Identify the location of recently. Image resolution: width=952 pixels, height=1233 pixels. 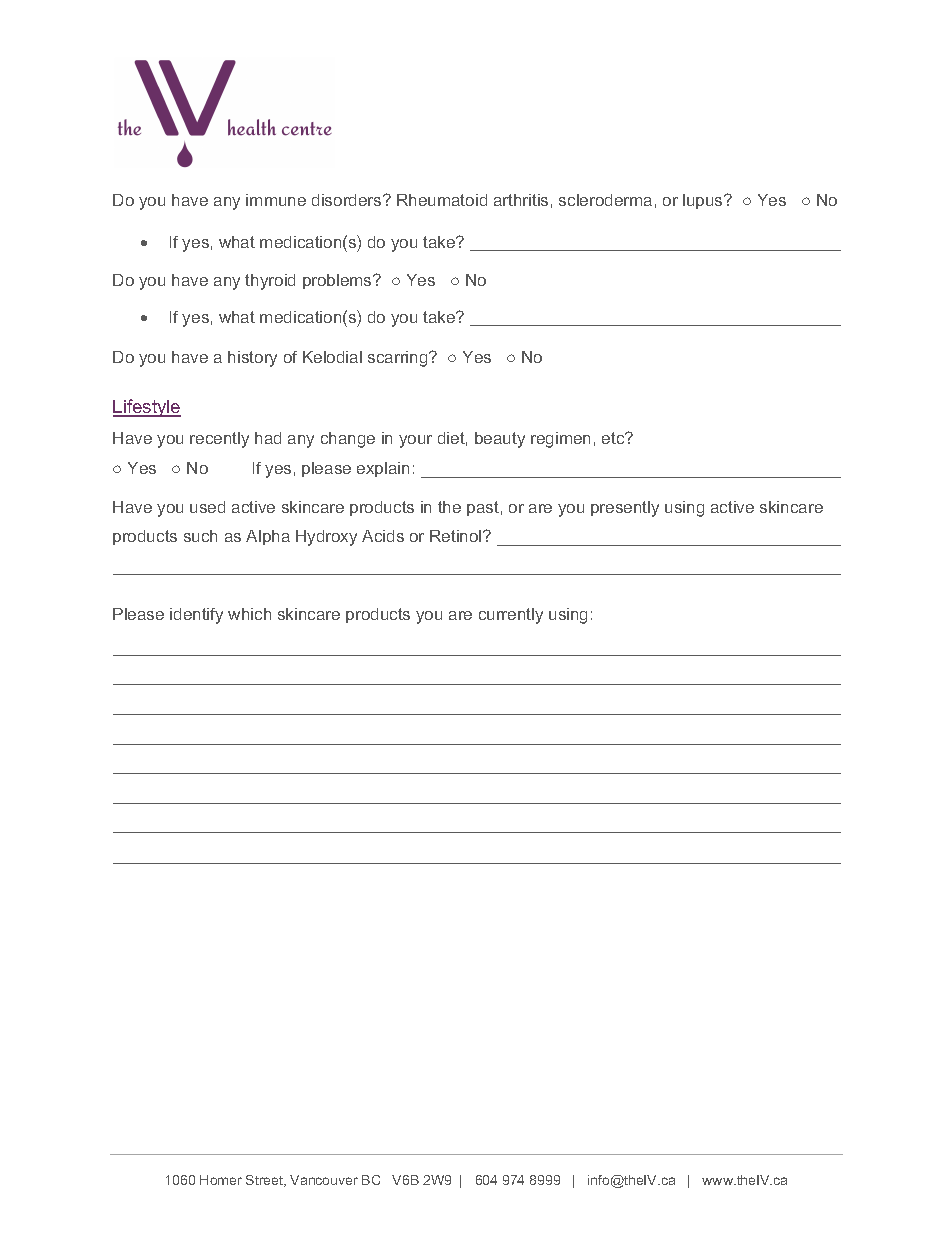
(219, 440).
